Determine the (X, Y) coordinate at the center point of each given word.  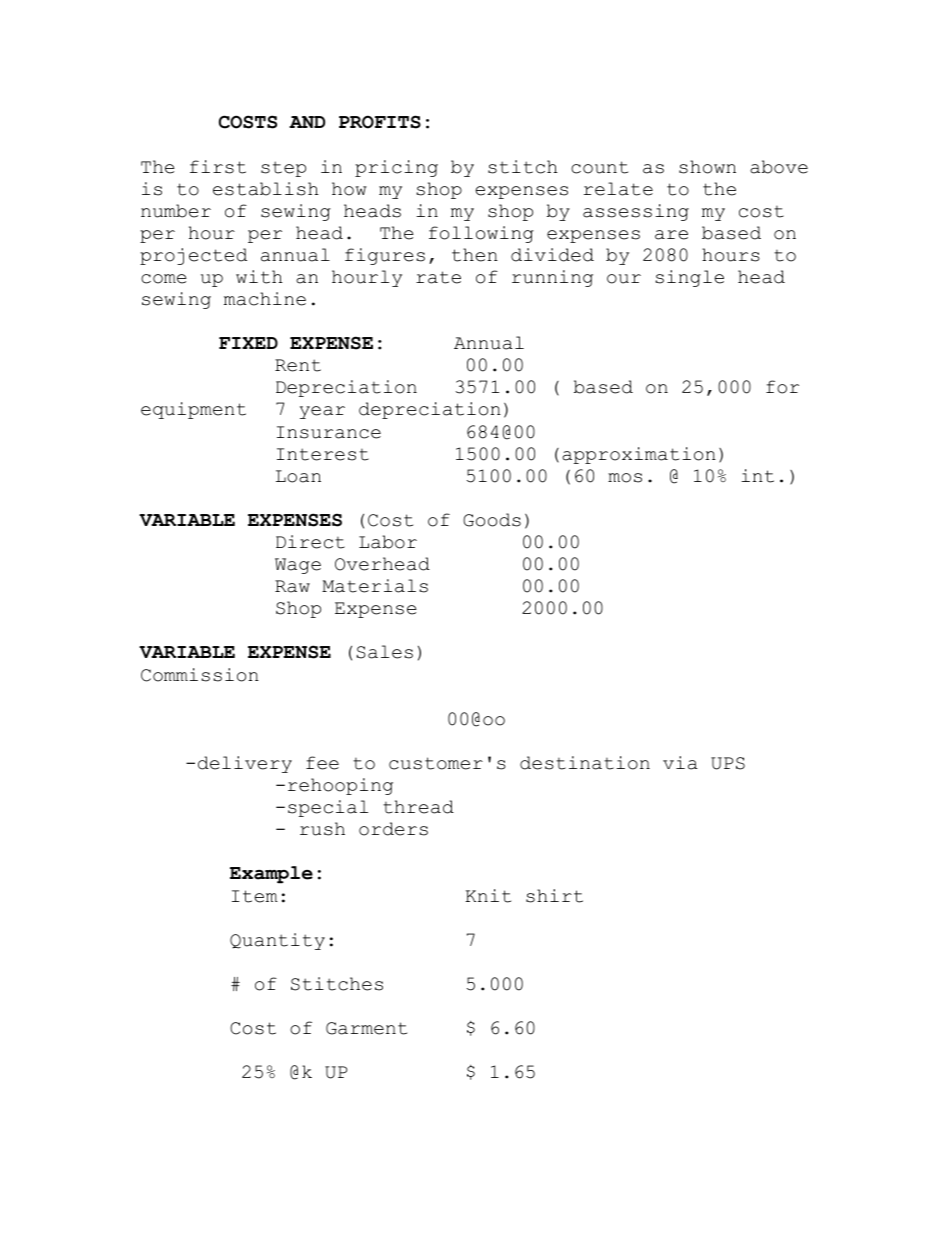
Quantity (277, 941)
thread (418, 807)
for (782, 387)
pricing (396, 168)
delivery (245, 764)
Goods (492, 520)
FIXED (248, 343)
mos (625, 478)
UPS (728, 763)
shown (707, 167)
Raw (292, 586)
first (218, 167)
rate (438, 277)
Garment (366, 1028)
